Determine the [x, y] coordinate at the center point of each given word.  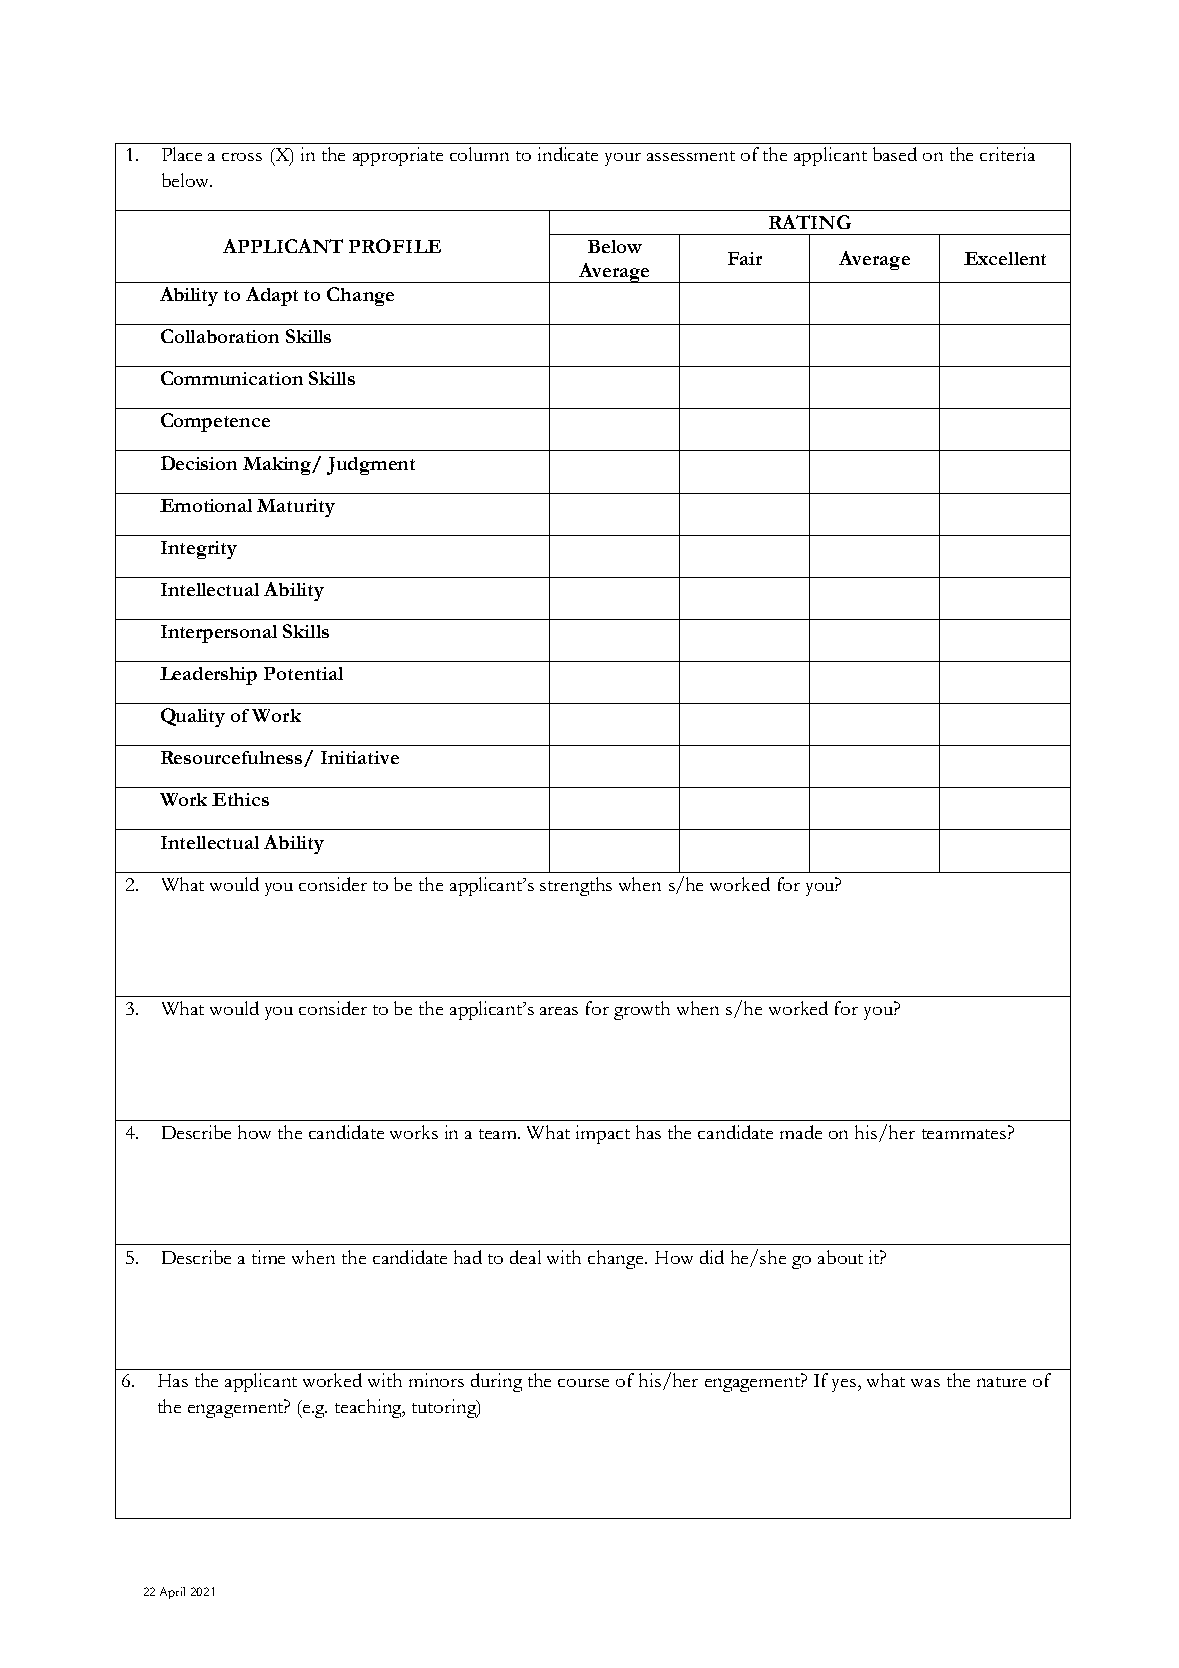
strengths [576, 886]
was [925, 1383]
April [172, 1593]
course [583, 1383]
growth [642, 1010]
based [895, 154]
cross [242, 157]
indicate [568, 154]
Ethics [240, 799]
